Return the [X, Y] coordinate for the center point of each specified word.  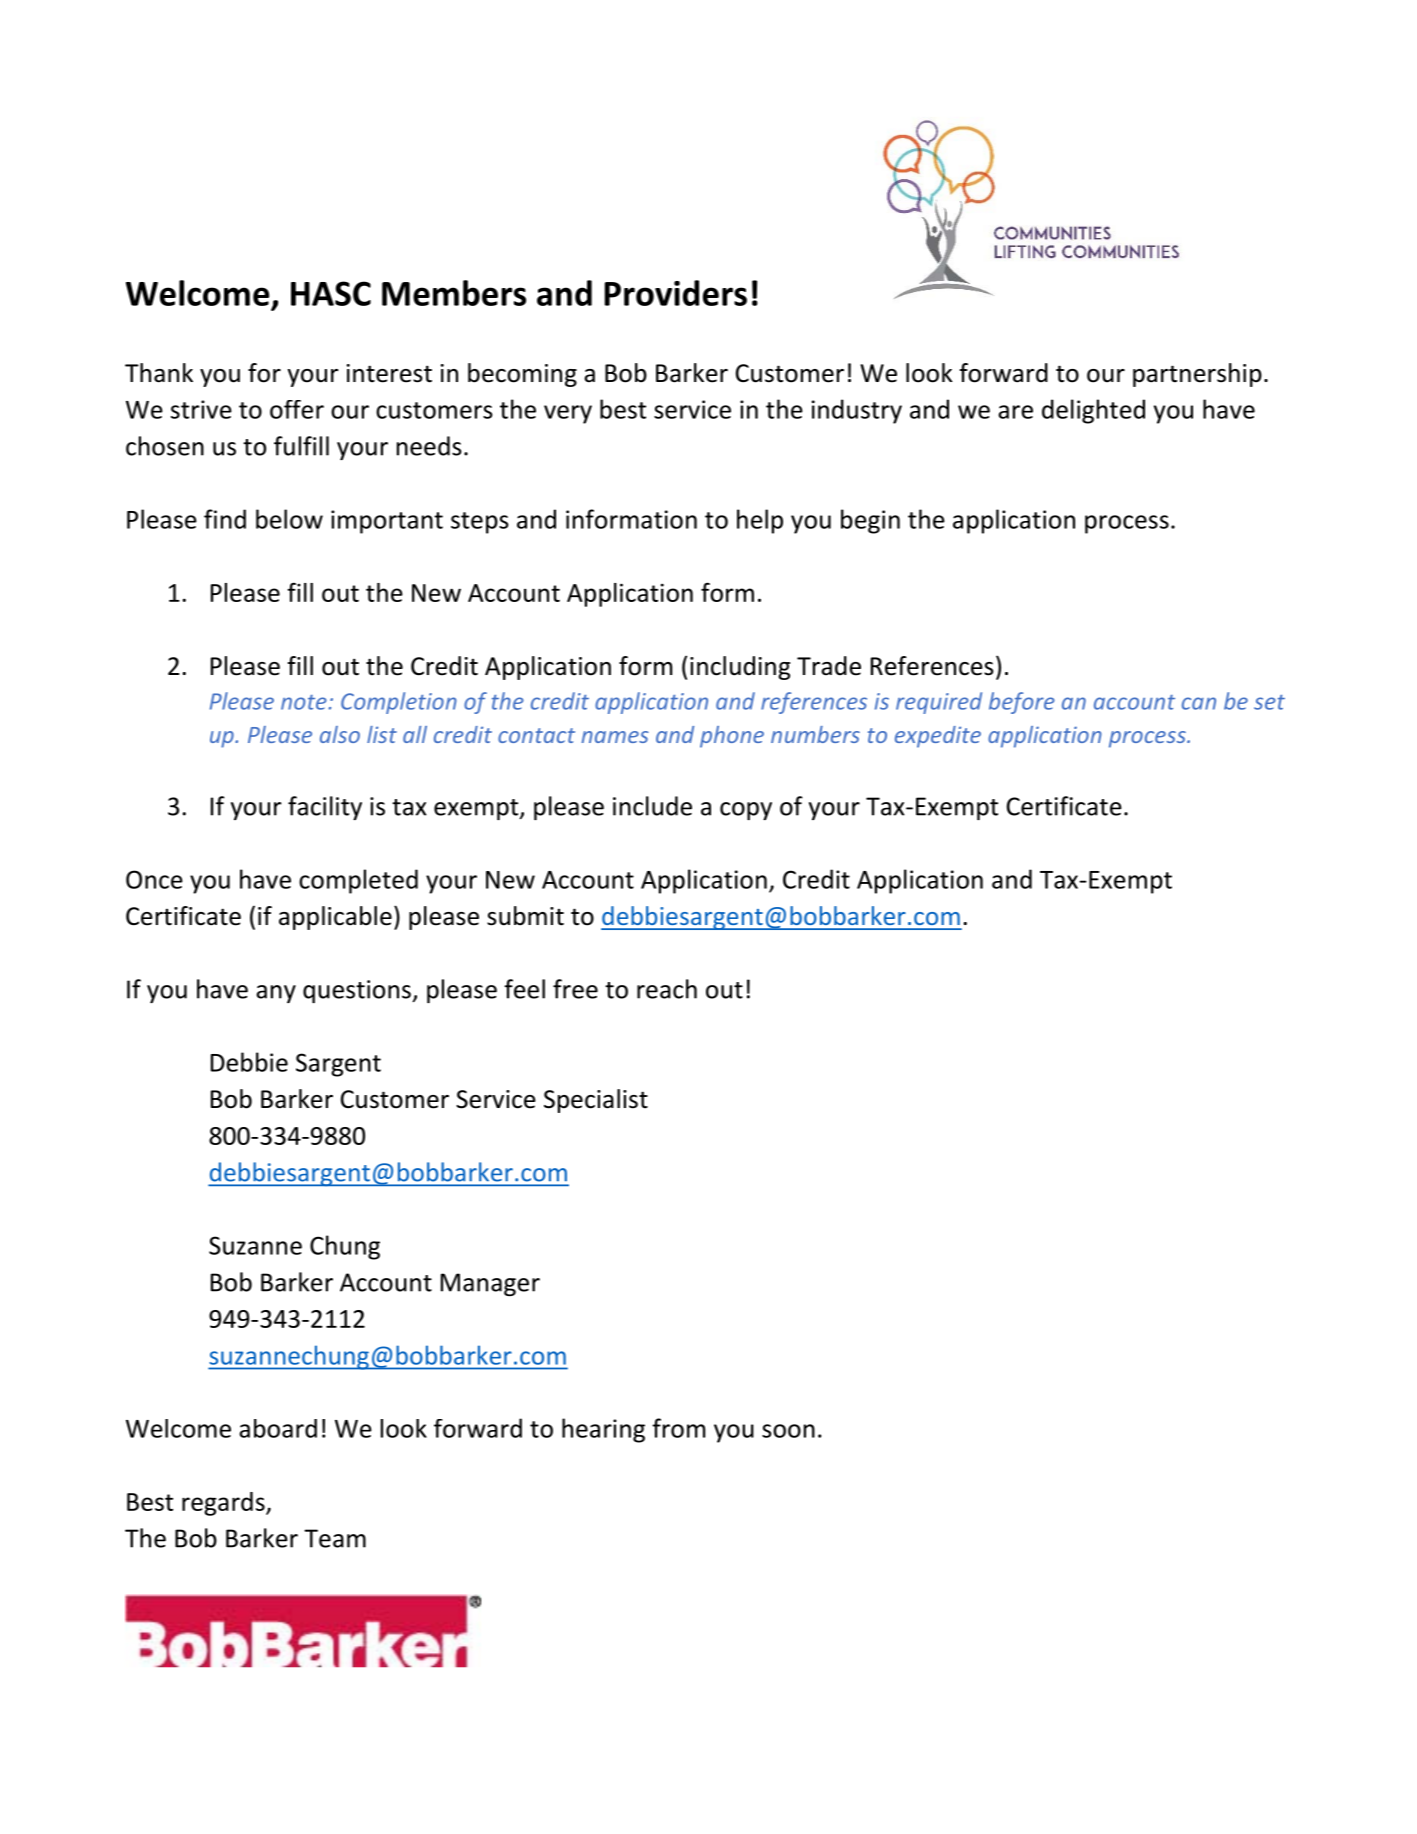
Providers [675, 293]
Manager [490, 1284]
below [289, 519]
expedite [938, 737]
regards [224, 1504]
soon [788, 1431]
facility [325, 808]
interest [389, 373]
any [276, 994]
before [1022, 703]
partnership [1197, 375]
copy [746, 811]
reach [667, 989]
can [1199, 703]
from [678, 1428]
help [760, 521]
